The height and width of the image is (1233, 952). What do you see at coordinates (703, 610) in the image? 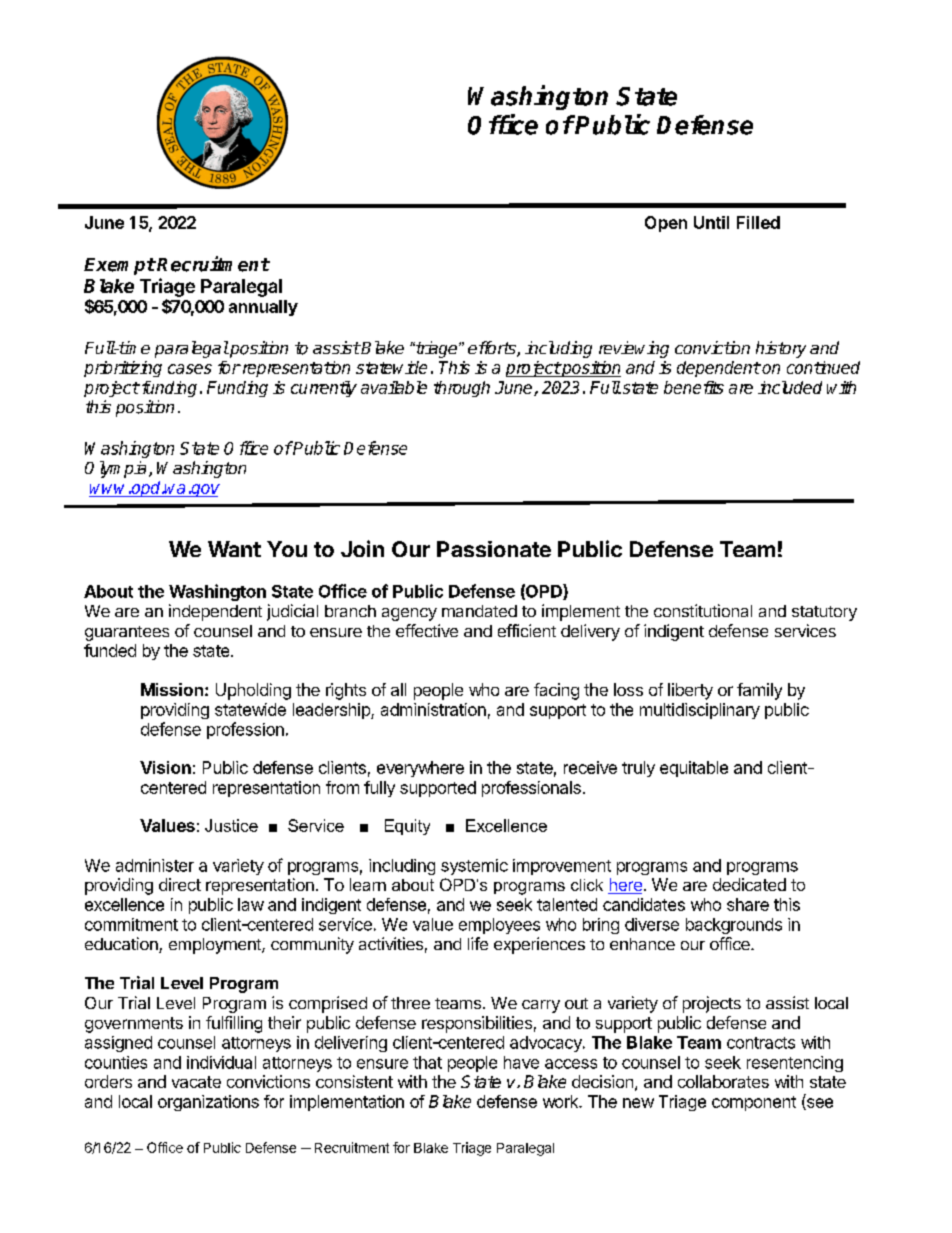
I see `constitutional` at bounding box center [703, 610].
